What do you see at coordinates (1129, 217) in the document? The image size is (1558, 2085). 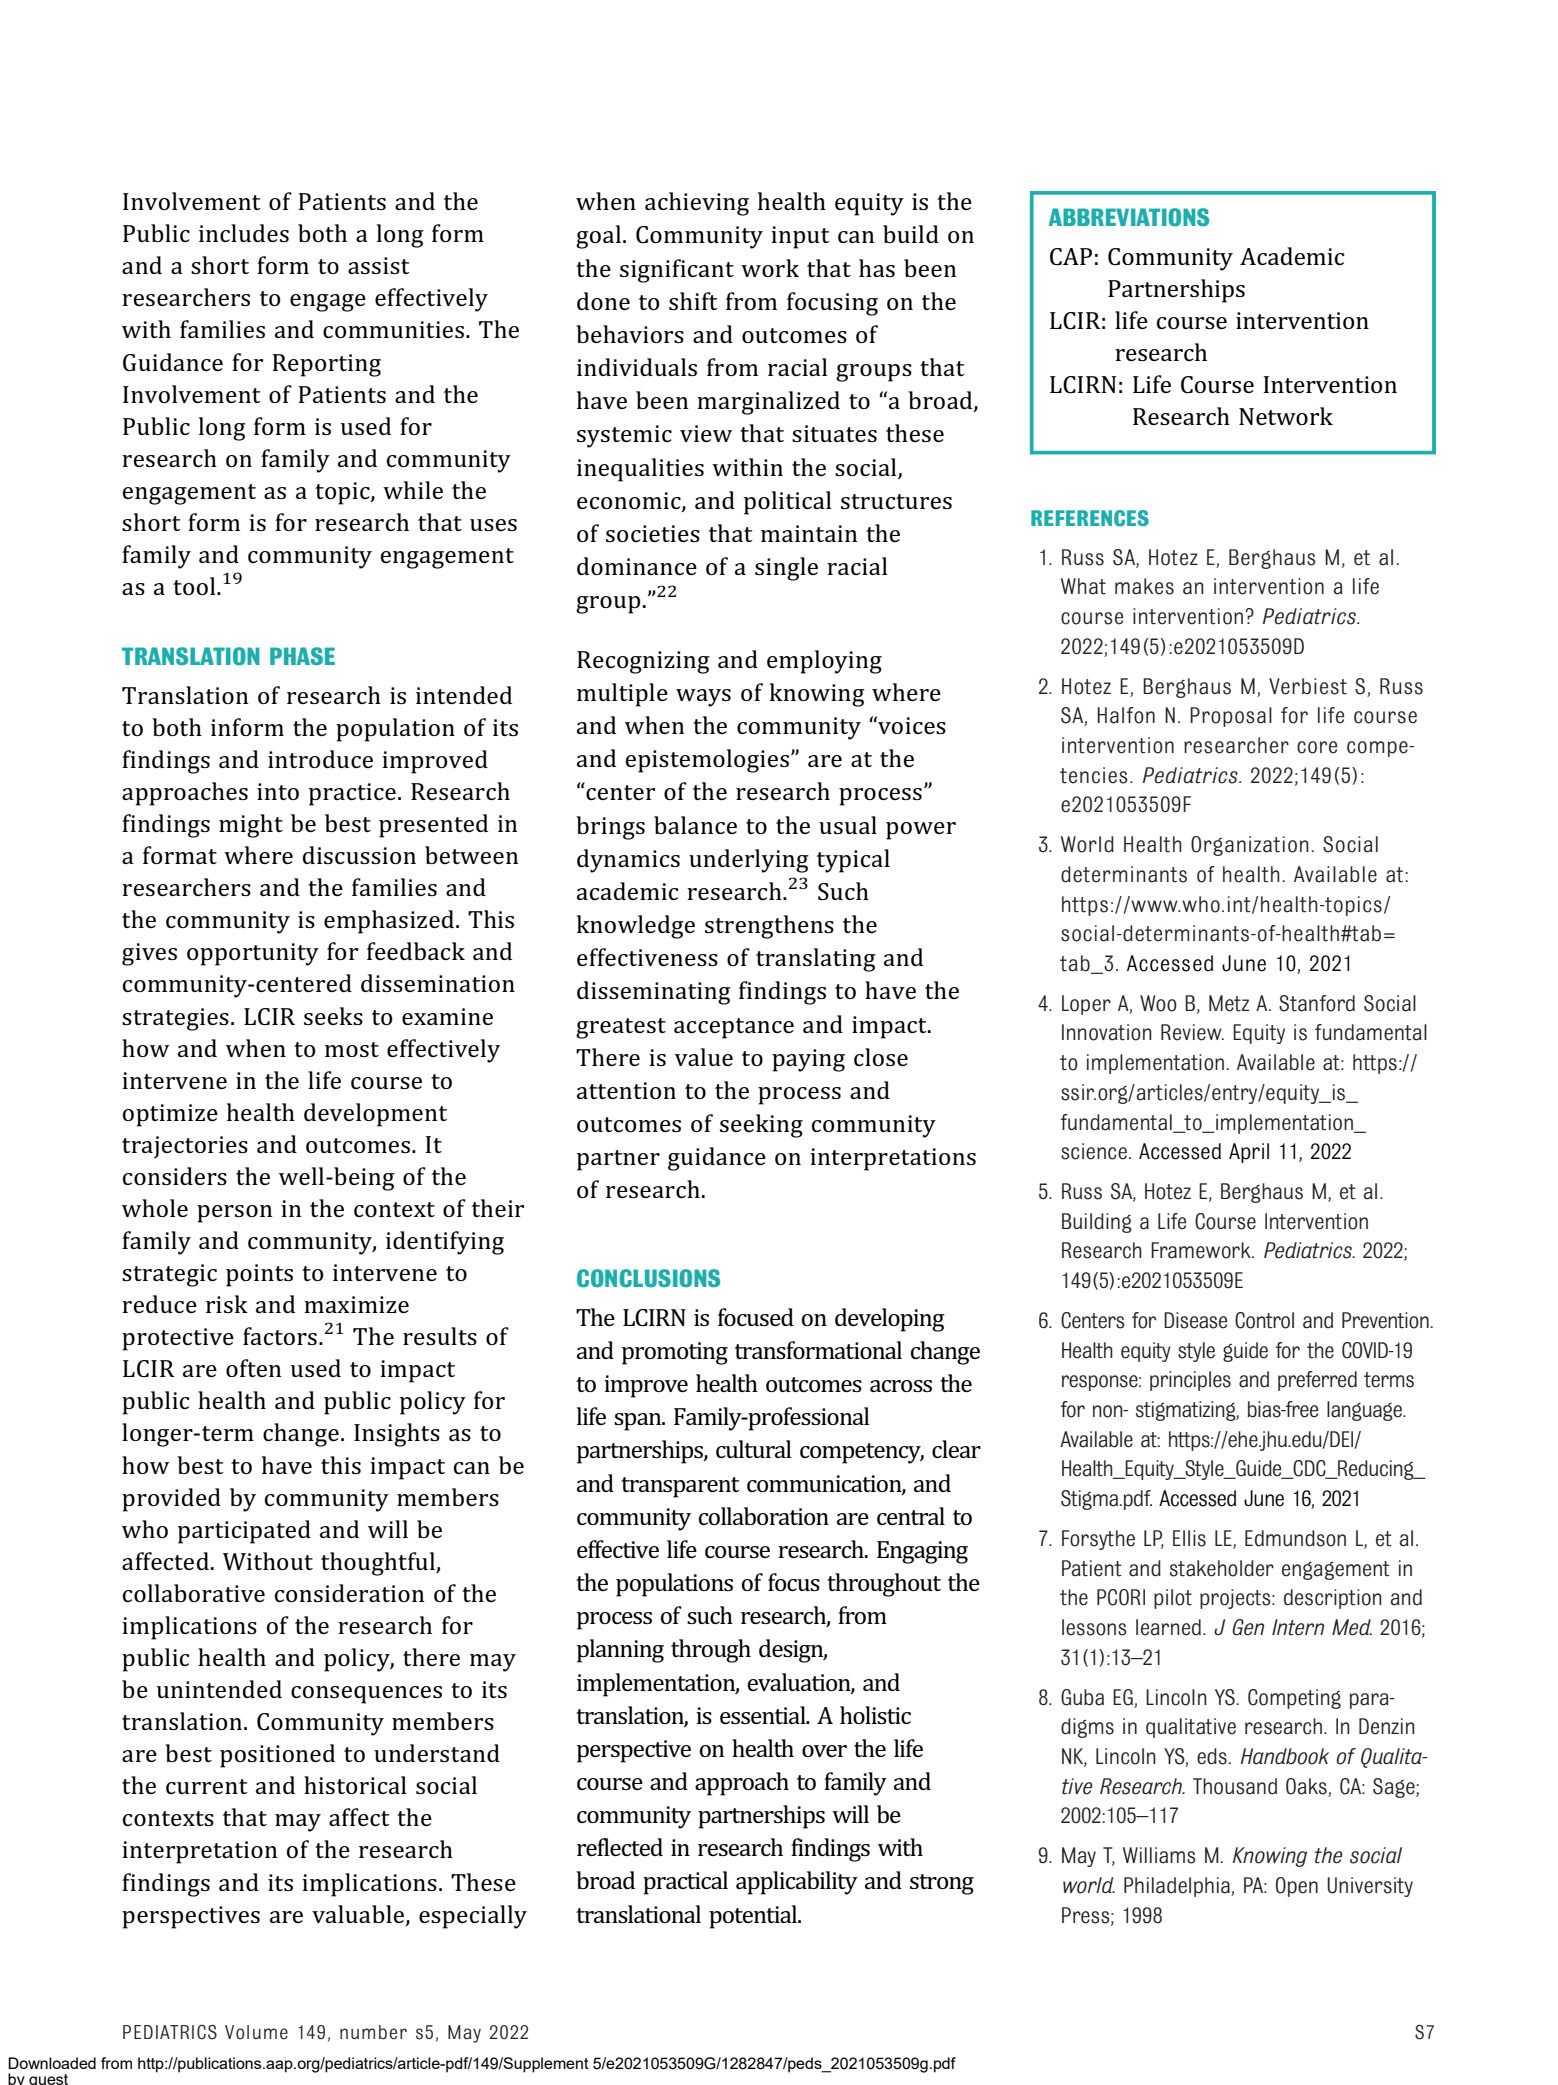 I see `ABBREVIATIONS` at bounding box center [1129, 217].
